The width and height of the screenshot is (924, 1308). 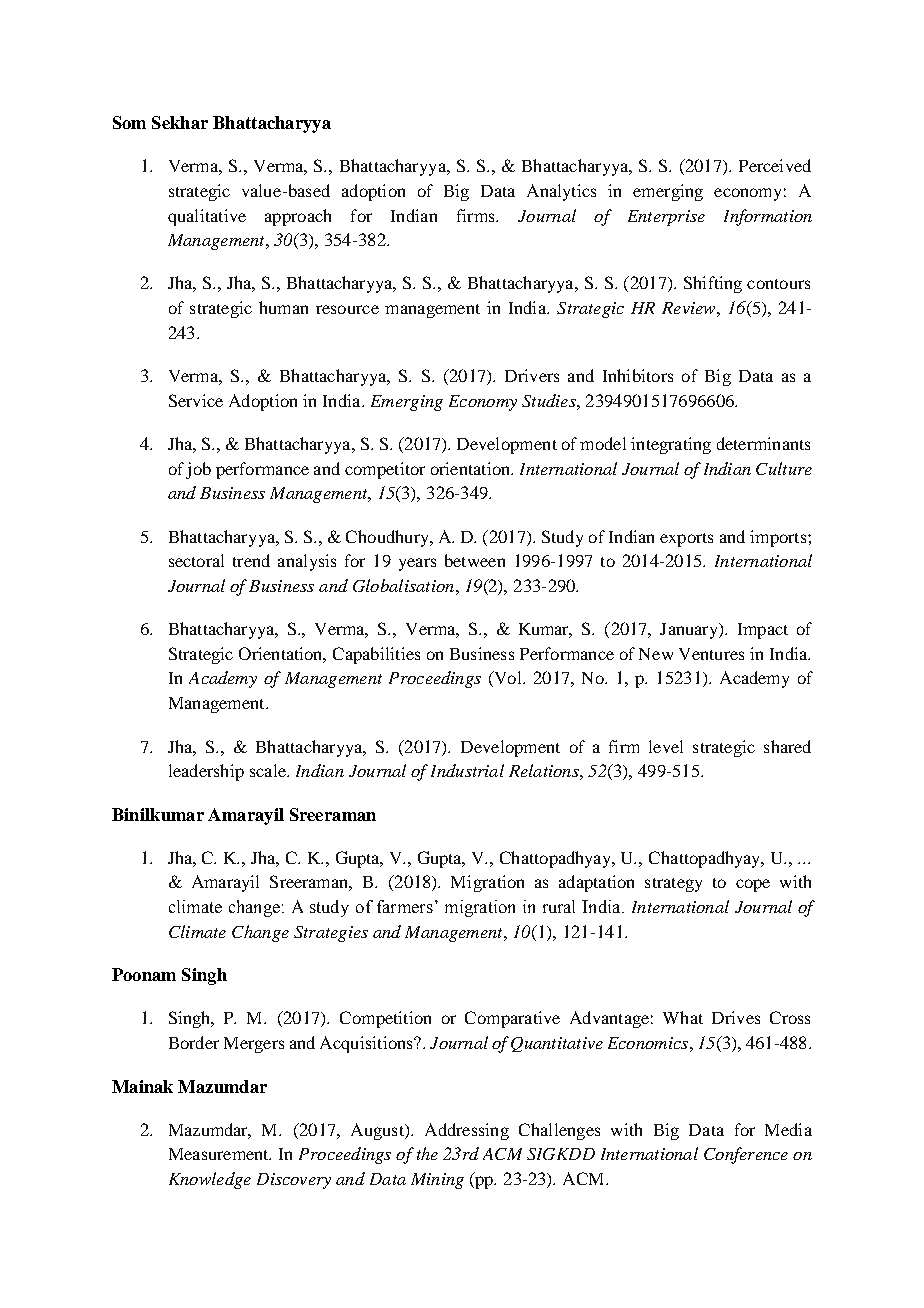 What do you see at coordinates (467, 1131) in the screenshot?
I see `Addressing` at bounding box center [467, 1131].
